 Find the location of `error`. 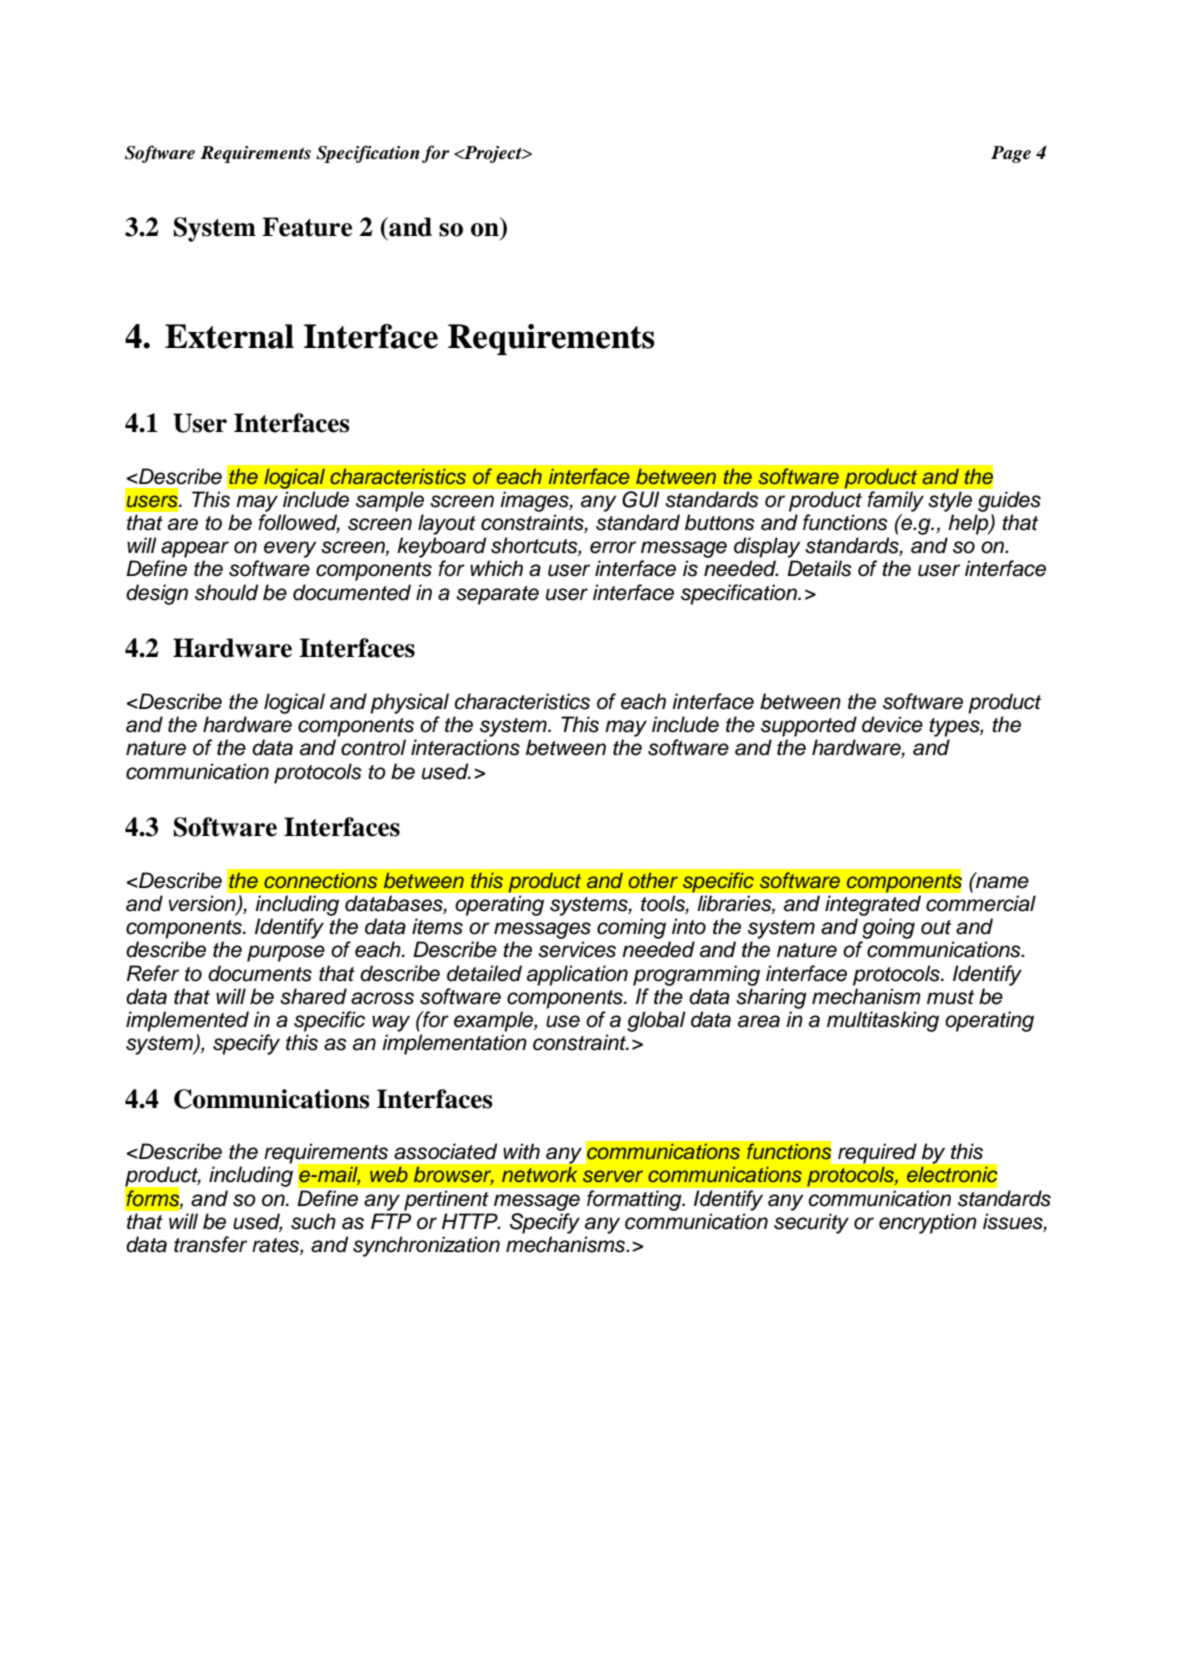

error is located at coordinates (613, 547).
